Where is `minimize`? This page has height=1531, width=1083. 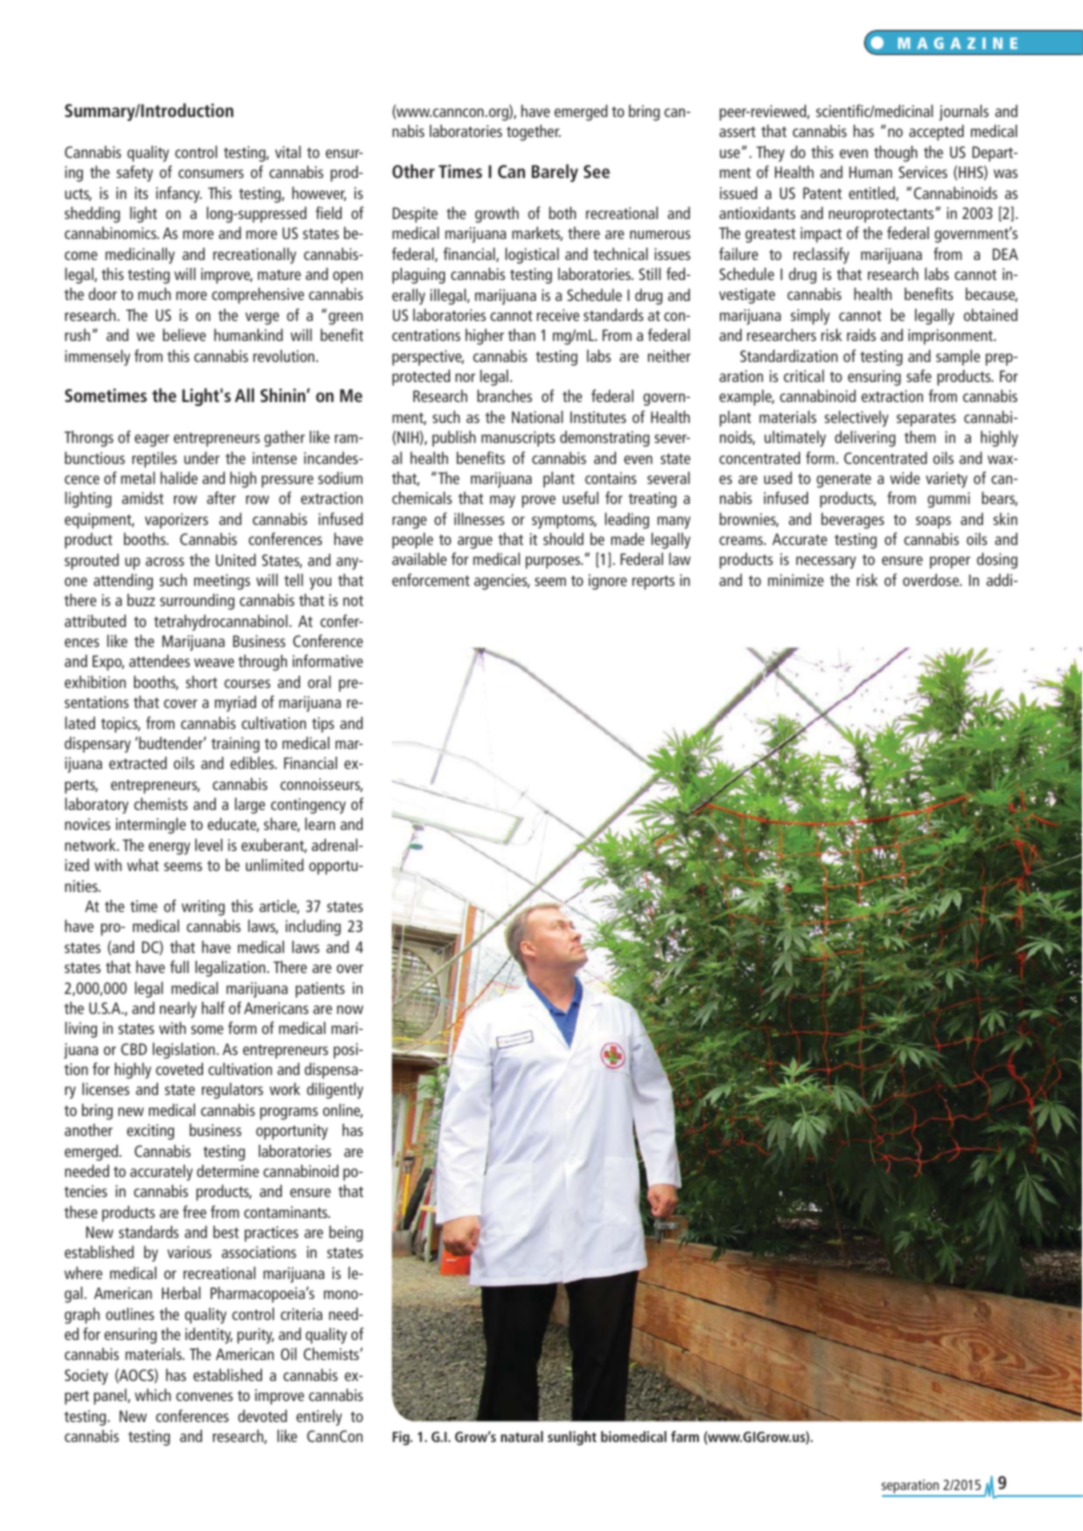 minimize is located at coordinates (796, 580).
